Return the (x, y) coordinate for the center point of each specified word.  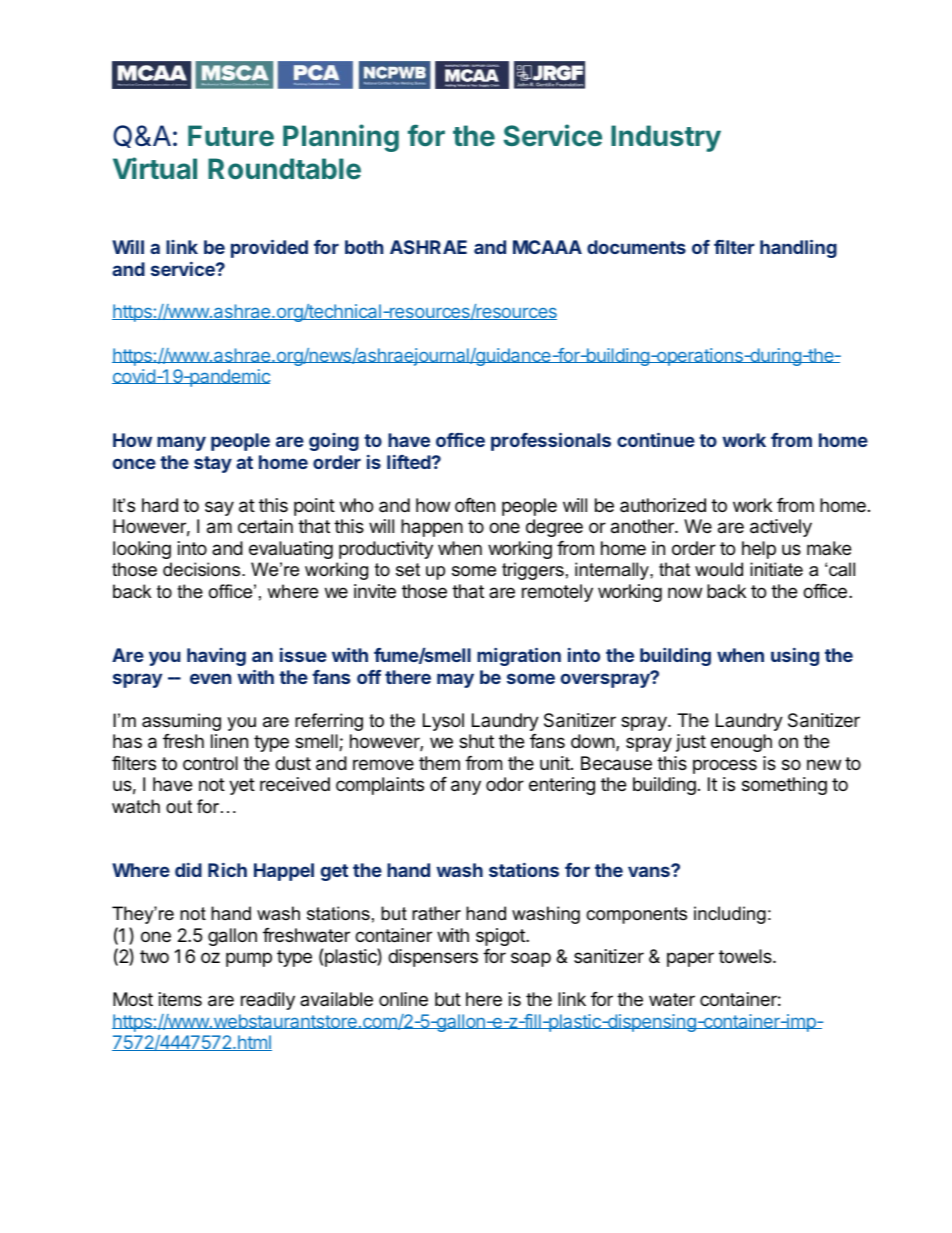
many (181, 443)
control (210, 763)
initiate (776, 569)
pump (249, 959)
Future (231, 135)
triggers (533, 571)
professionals (551, 441)
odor (505, 784)
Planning (341, 138)
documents (636, 247)
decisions (203, 569)
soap (531, 959)
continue (656, 439)
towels (746, 956)
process (725, 766)
